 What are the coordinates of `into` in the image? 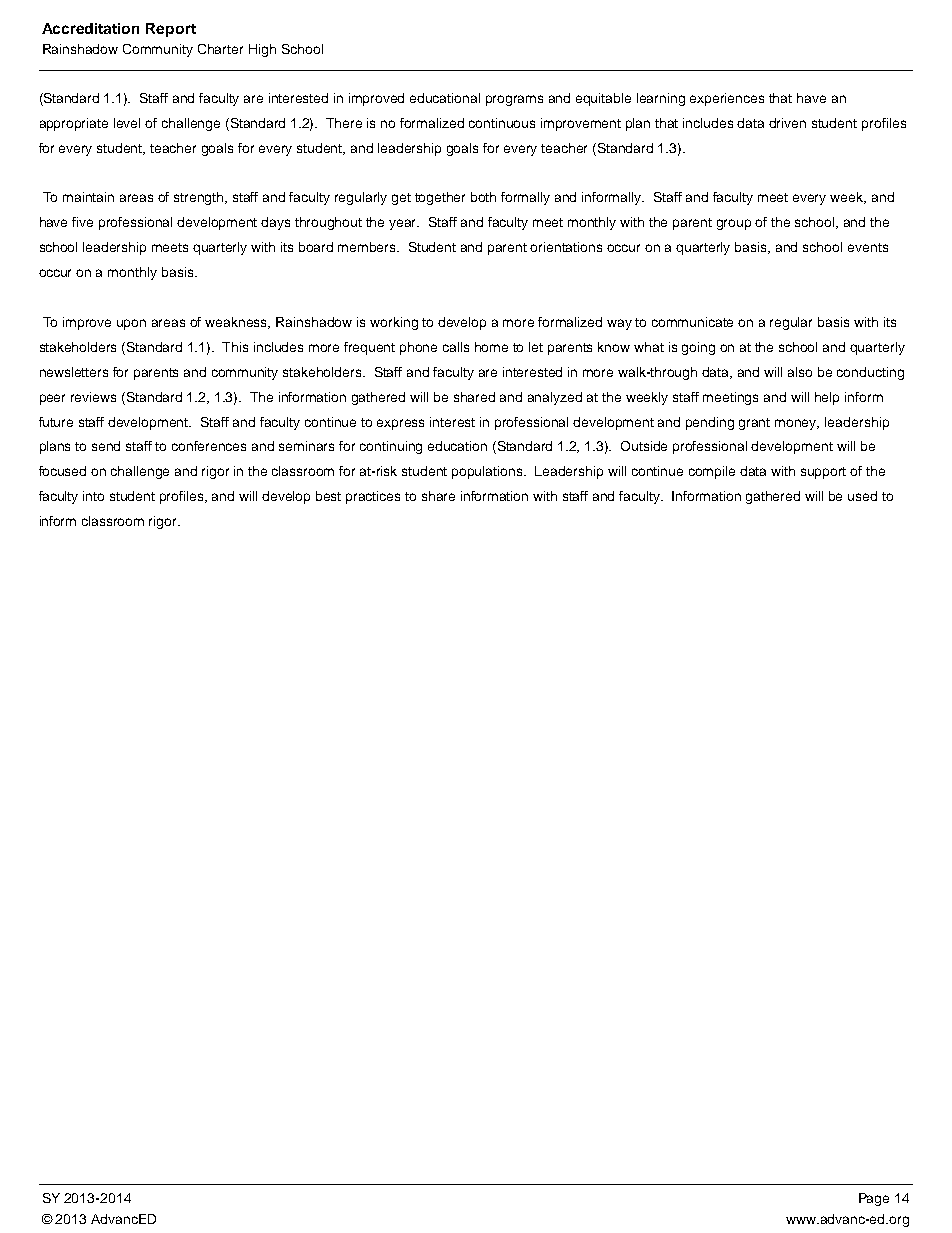 It's located at (93, 496).
